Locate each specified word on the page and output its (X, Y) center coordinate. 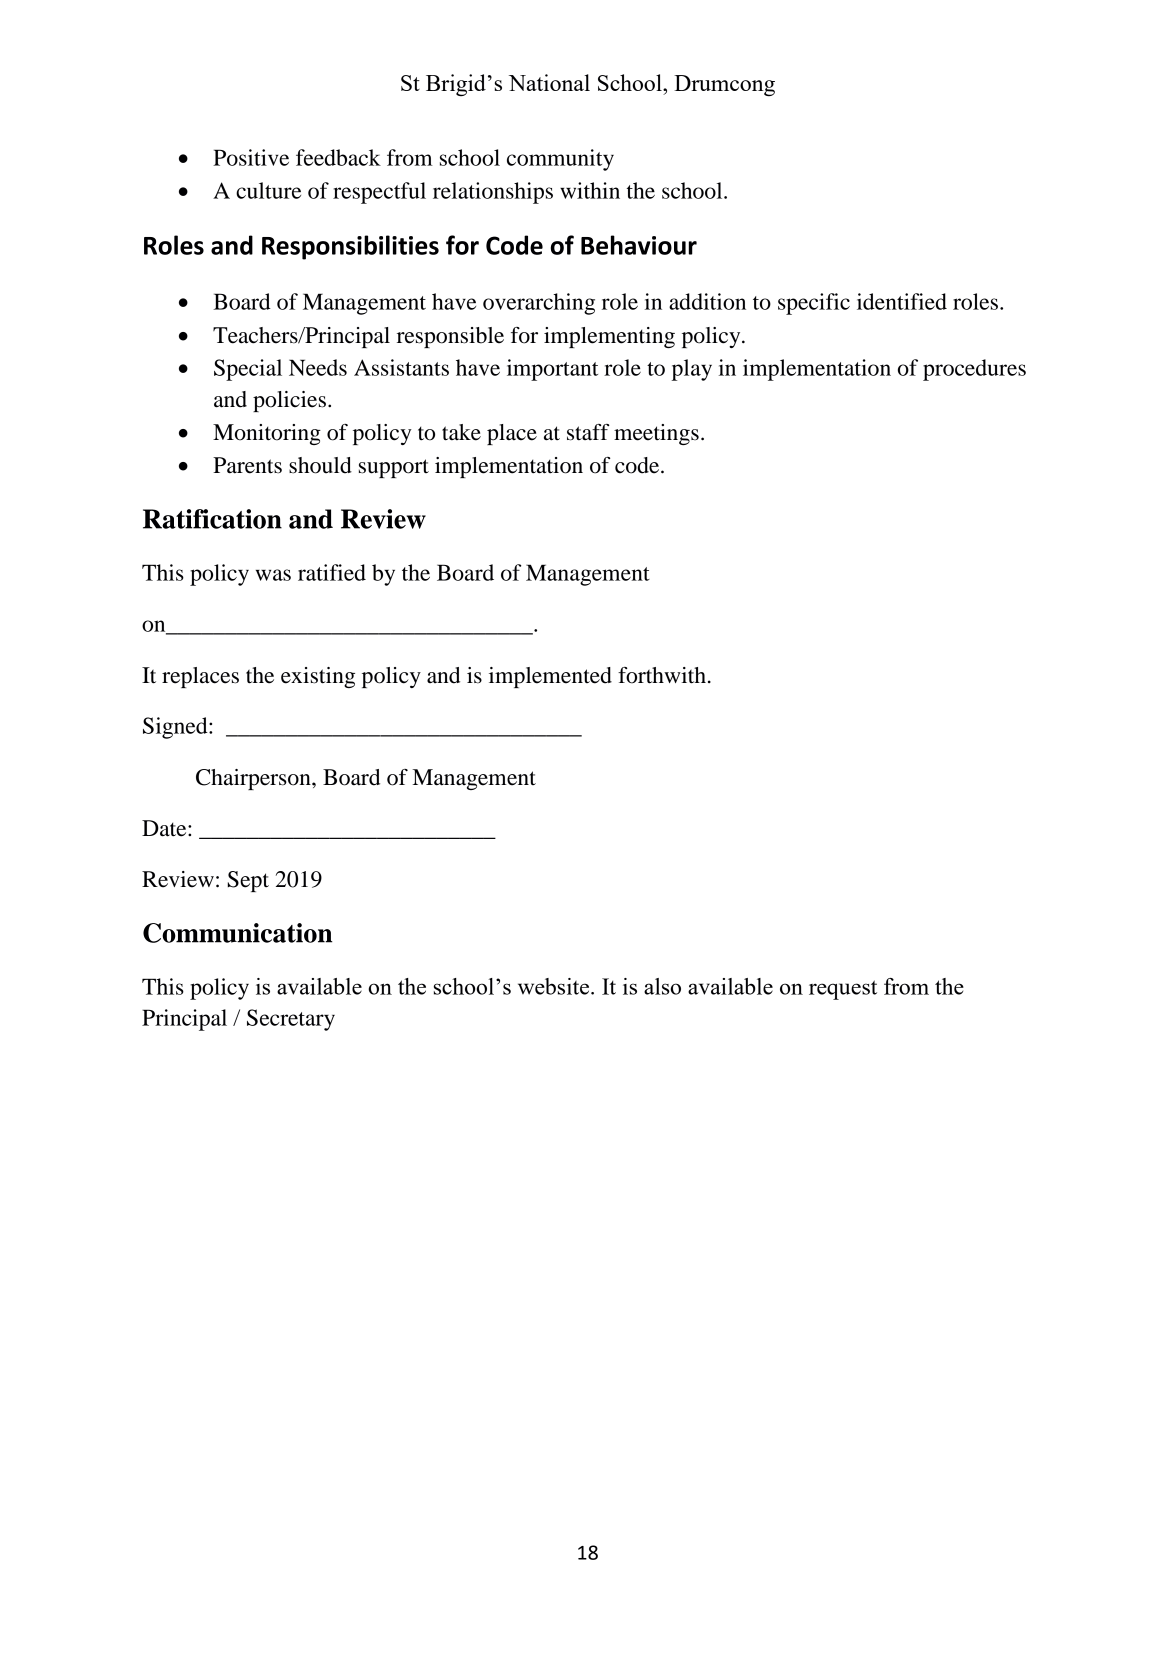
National (549, 82)
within (590, 190)
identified (902, 301)
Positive (251, 157)
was (273, 575)
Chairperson (254, 779)
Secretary (291, 1020)
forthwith (662, 675)
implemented (550, 677)
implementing (609, 337)
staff (588, 432)
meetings (656, 434)
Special (248, 370)
